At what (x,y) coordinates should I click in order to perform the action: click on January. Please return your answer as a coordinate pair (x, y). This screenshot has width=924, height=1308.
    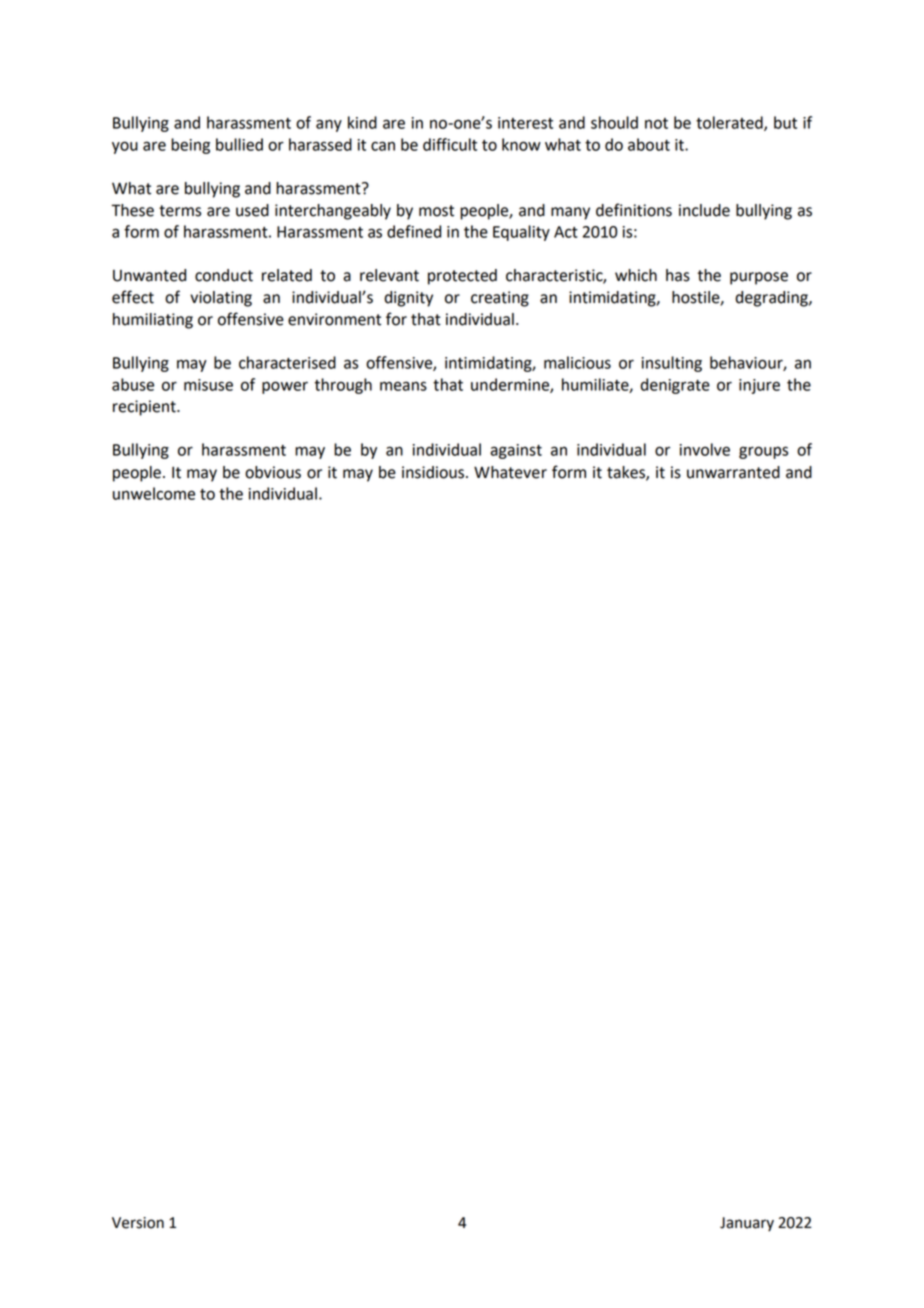
    Looking at the image, I should click on (747, 1224).
